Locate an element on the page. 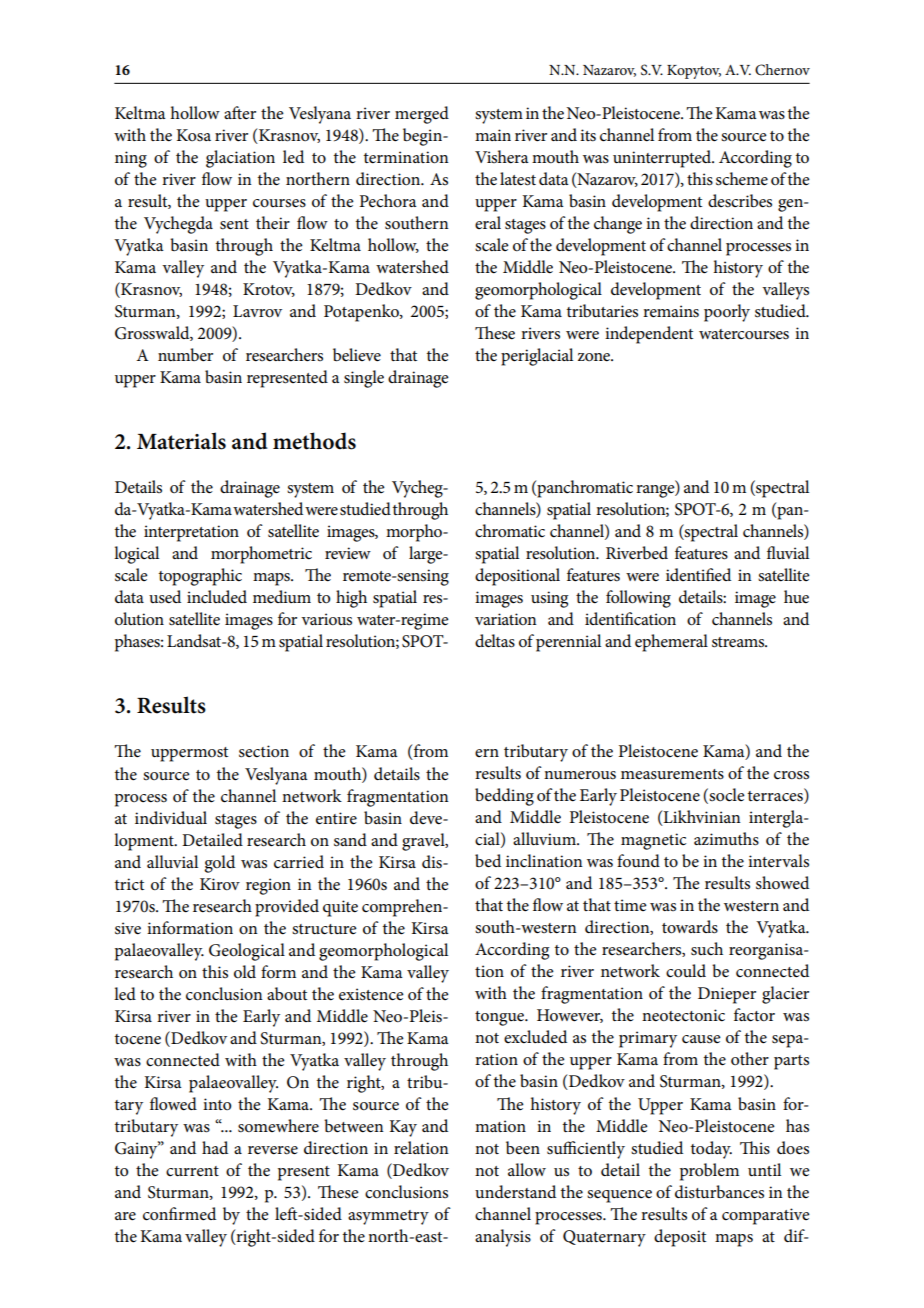  after is located at coordinates (240, 112).
